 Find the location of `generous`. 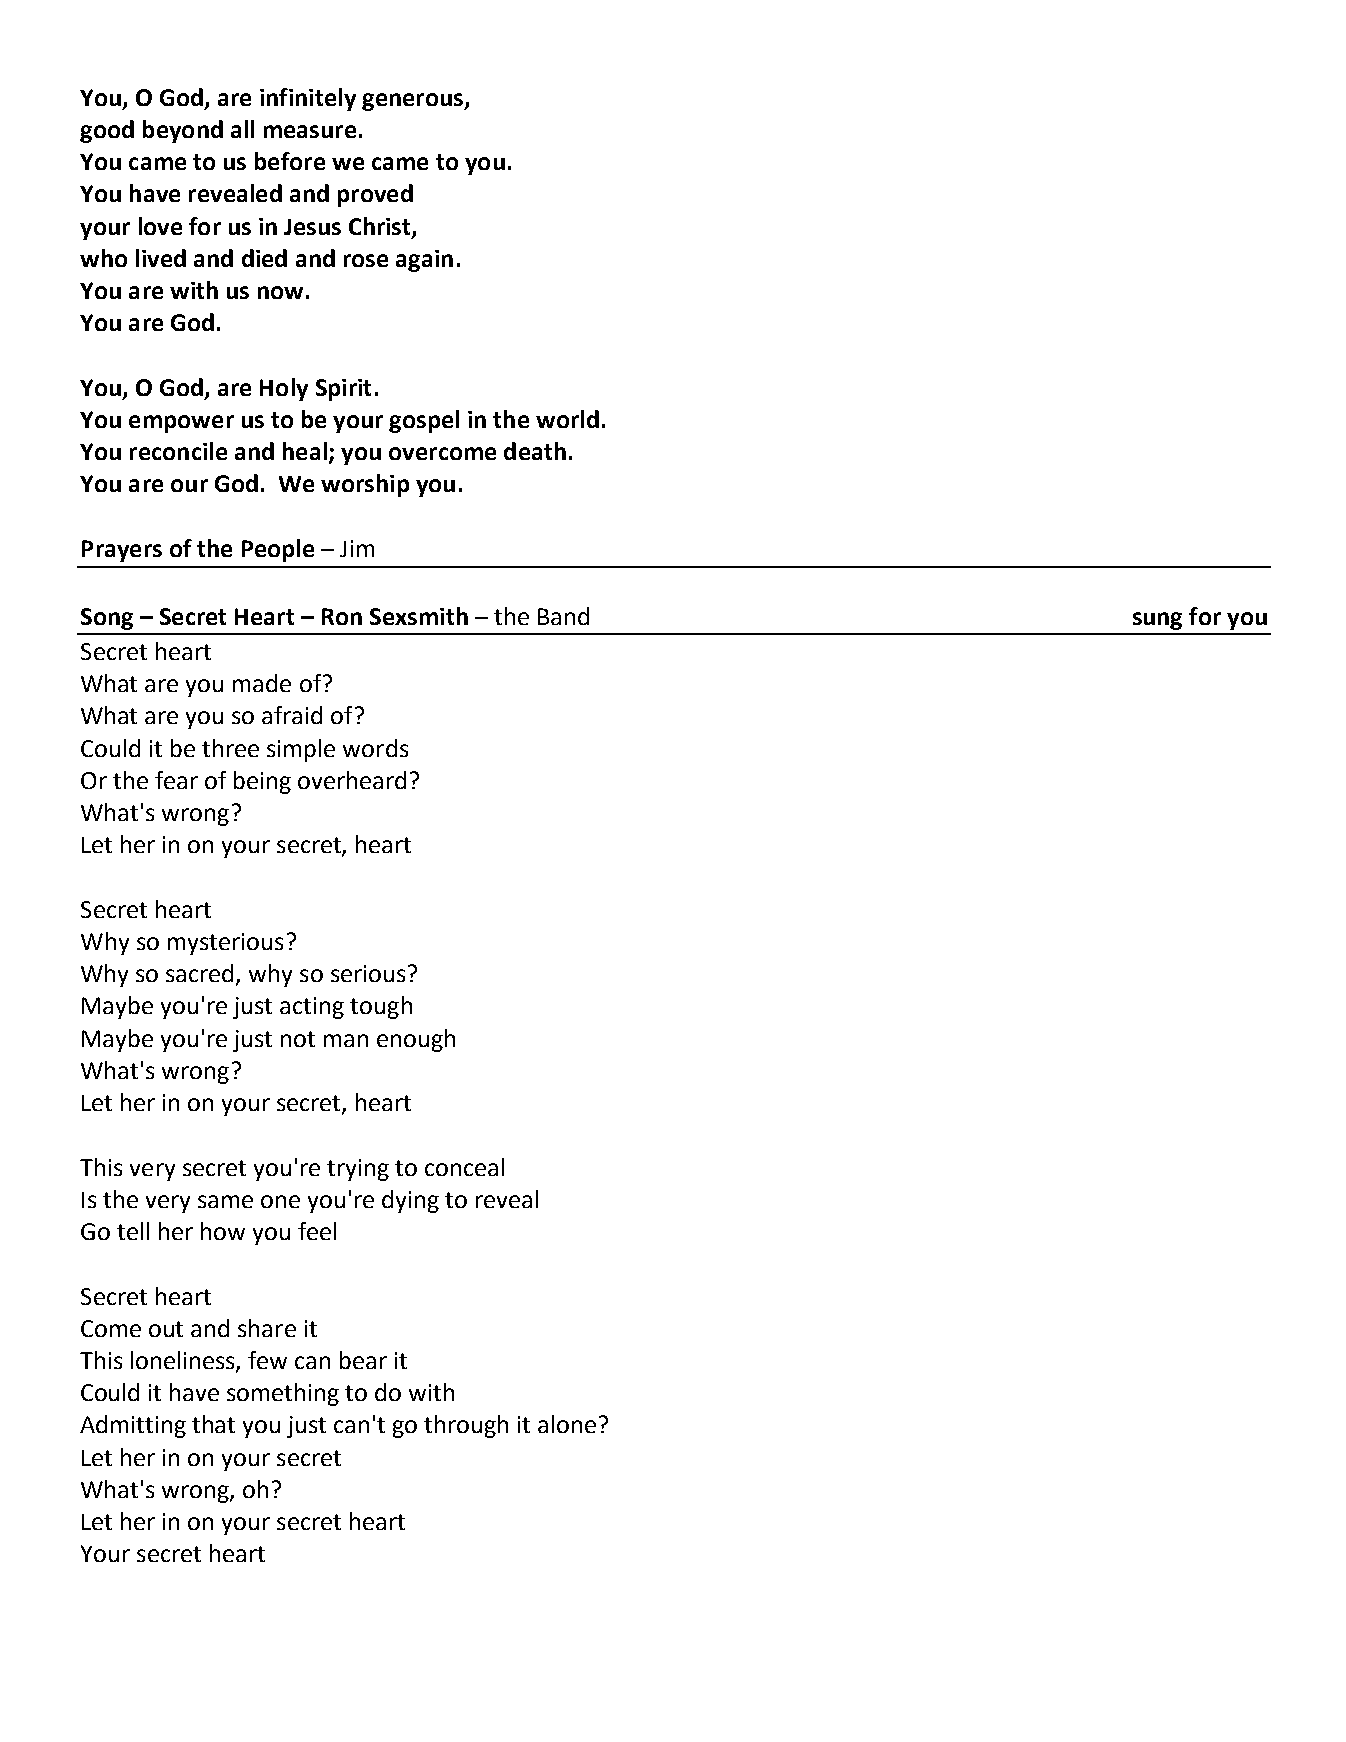

generous is located at coordinates (413, 102).
